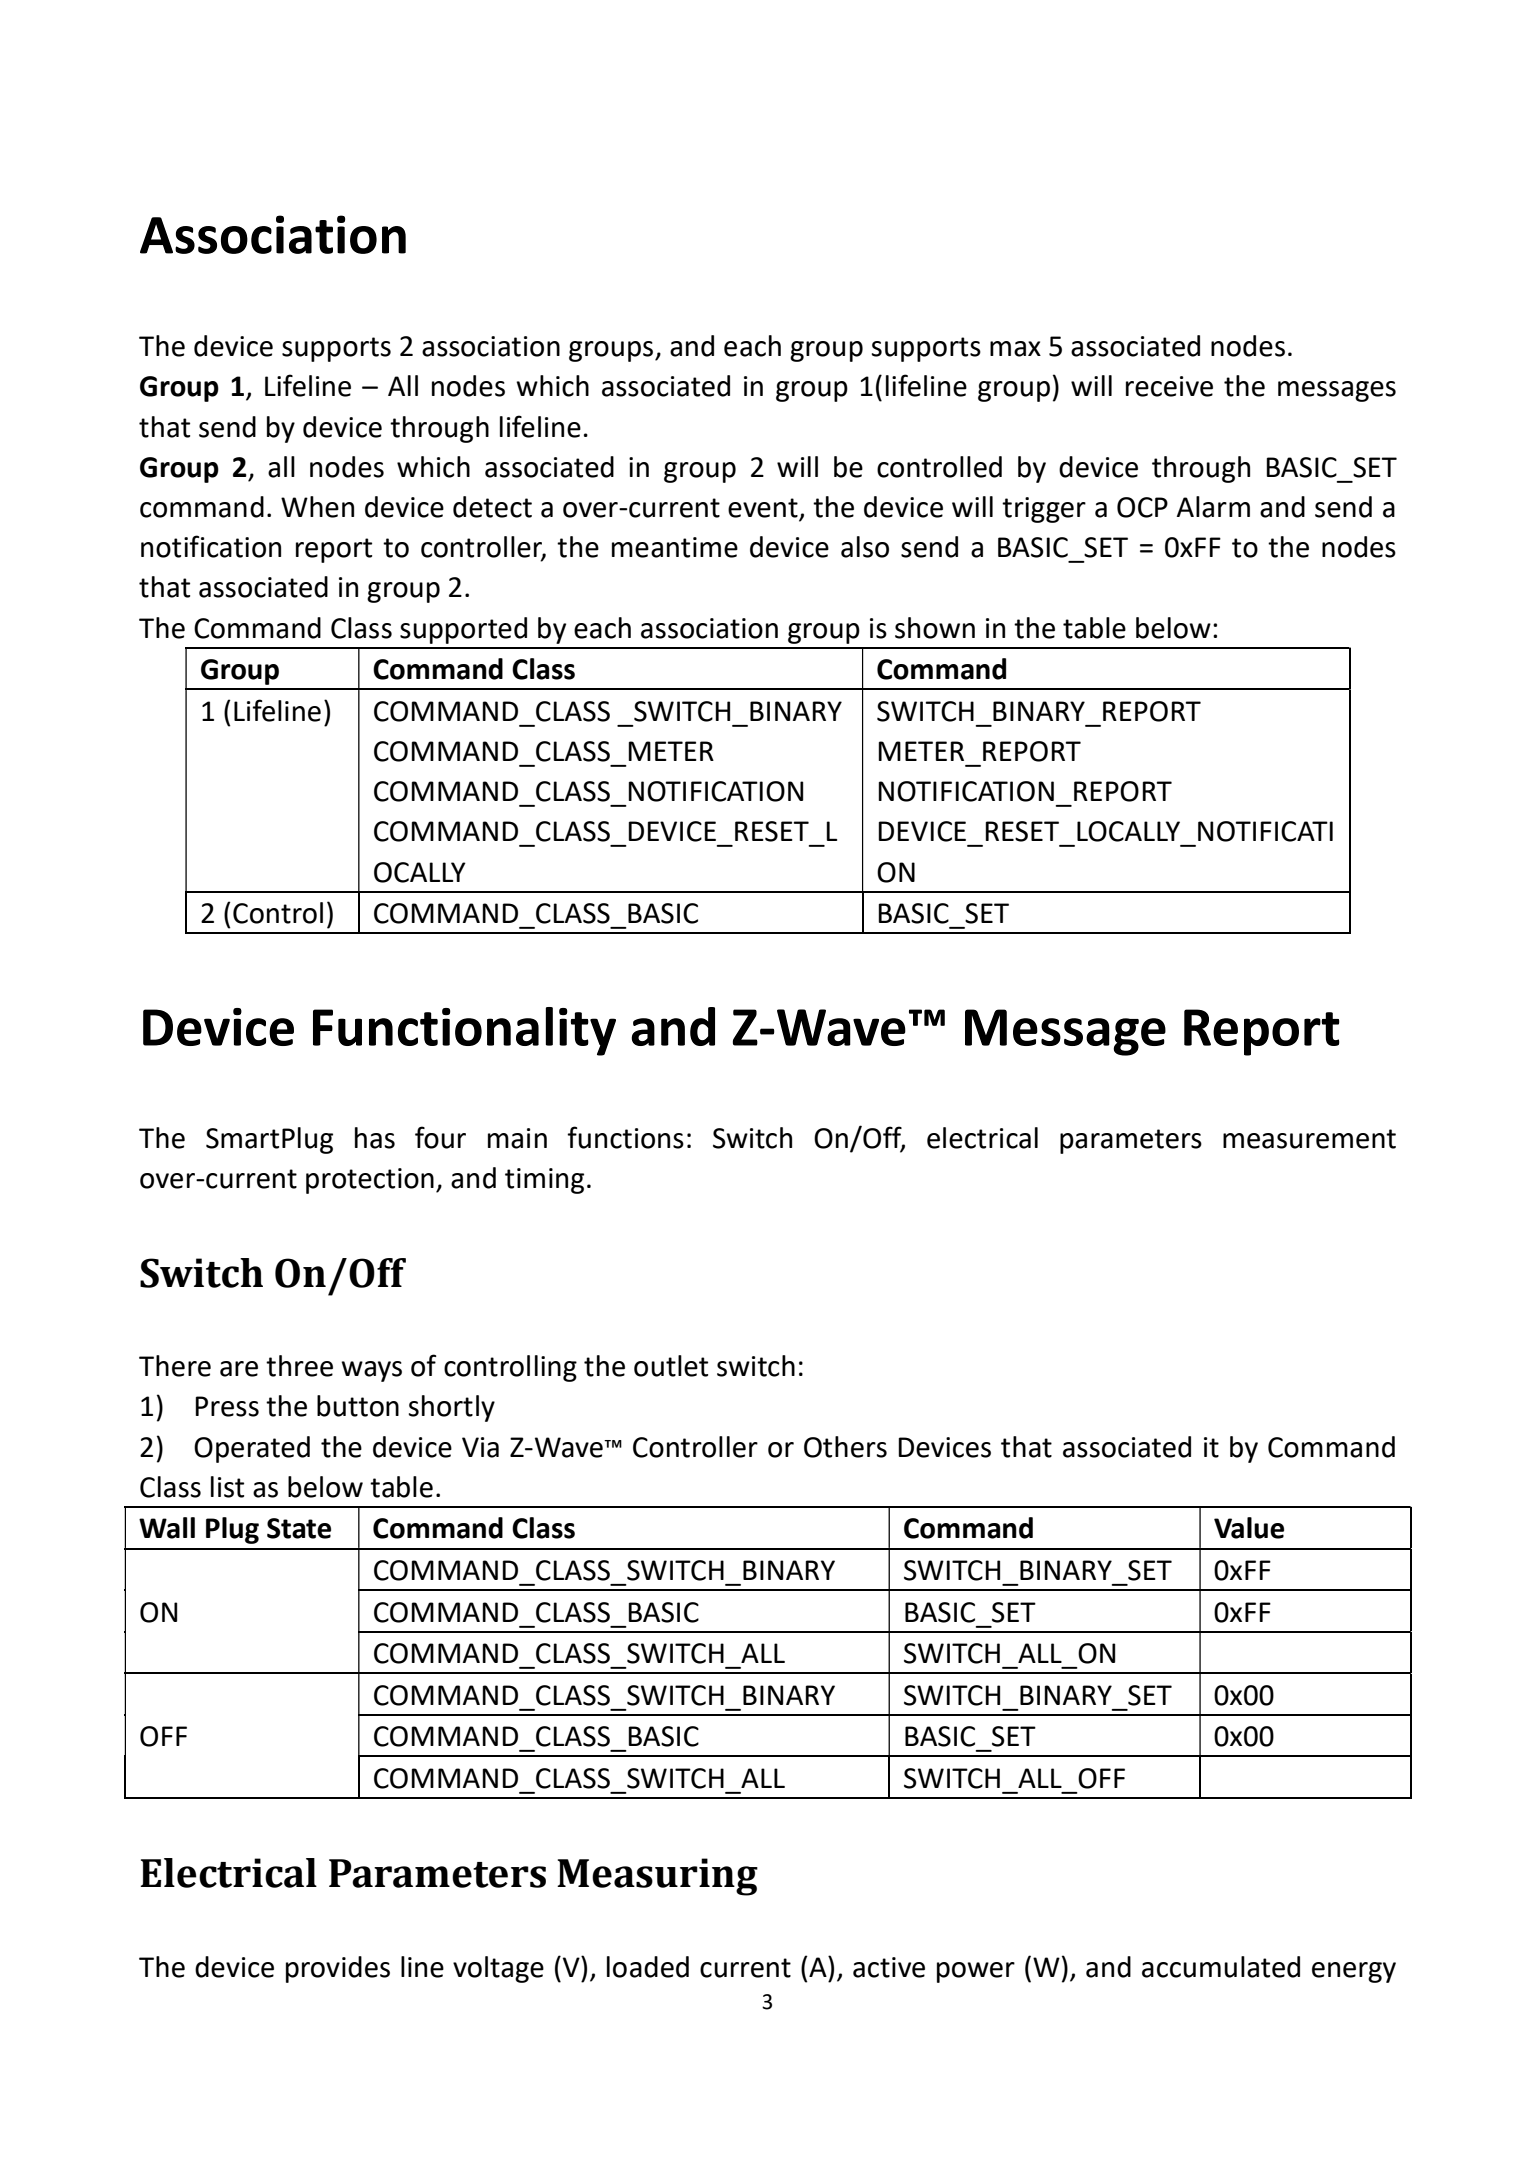 This screenshot has width=1536, height=2172. I want to click on provides, so click(338, 1969).
